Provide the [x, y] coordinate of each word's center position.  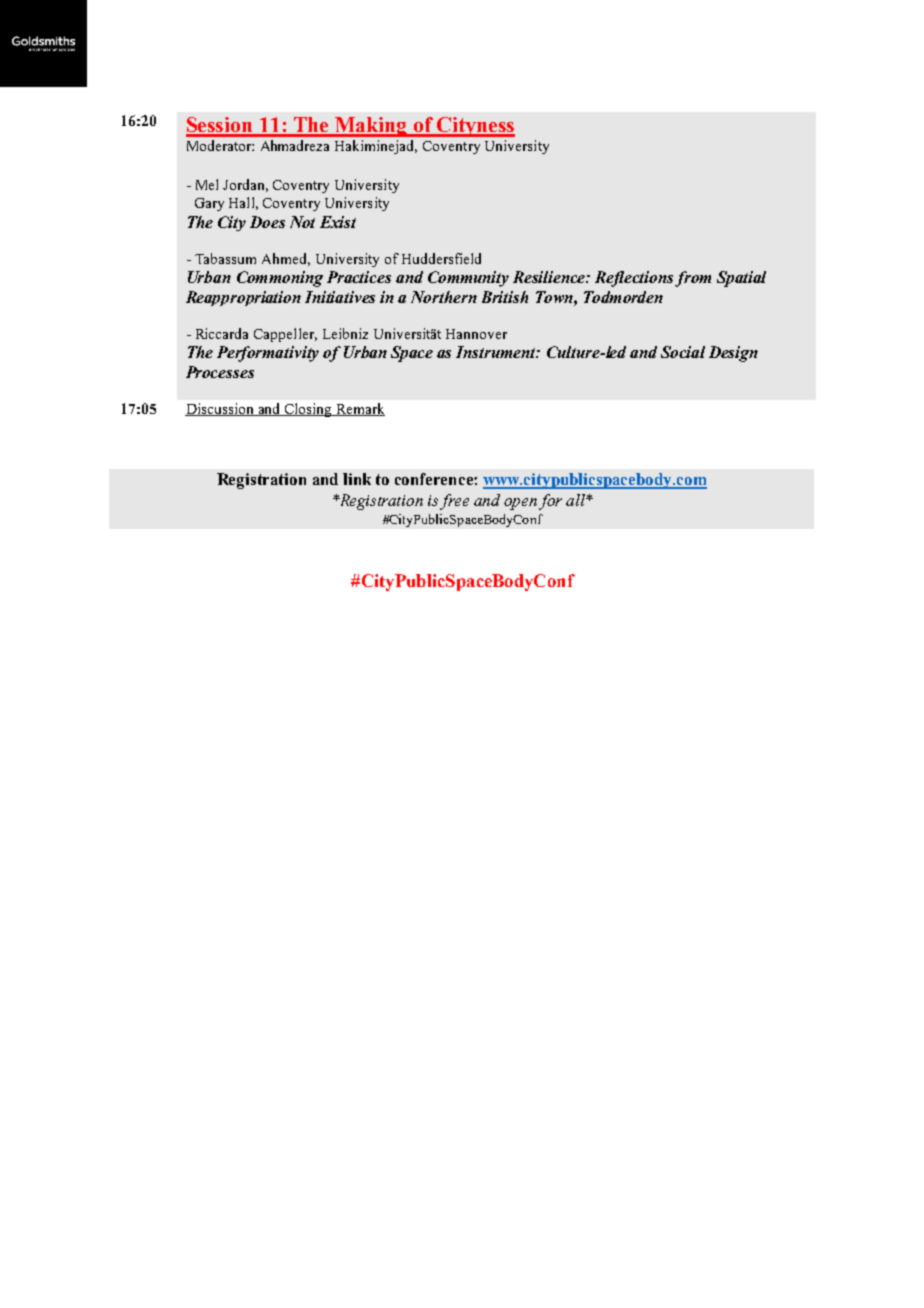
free [454, 502]
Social [683, 352]
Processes [220, 372]
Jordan [245, 185]
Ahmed [286, 259]
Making [371, 127]
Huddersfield [441, 258]
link [357, 479]
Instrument [497, 352]
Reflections [635, 279]
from [693, 279]
